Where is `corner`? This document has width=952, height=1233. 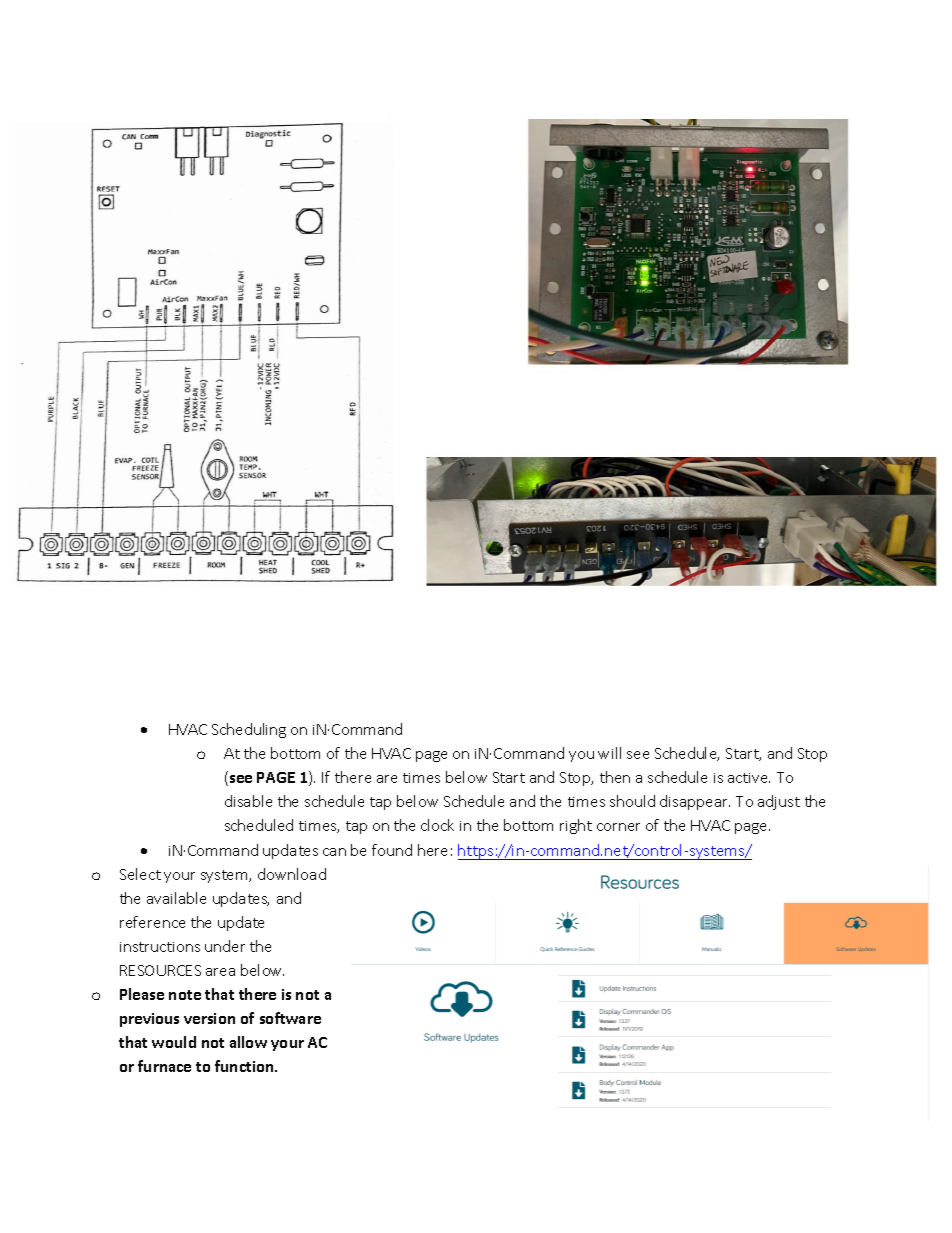
corner is located at coordinates (618, 827).
